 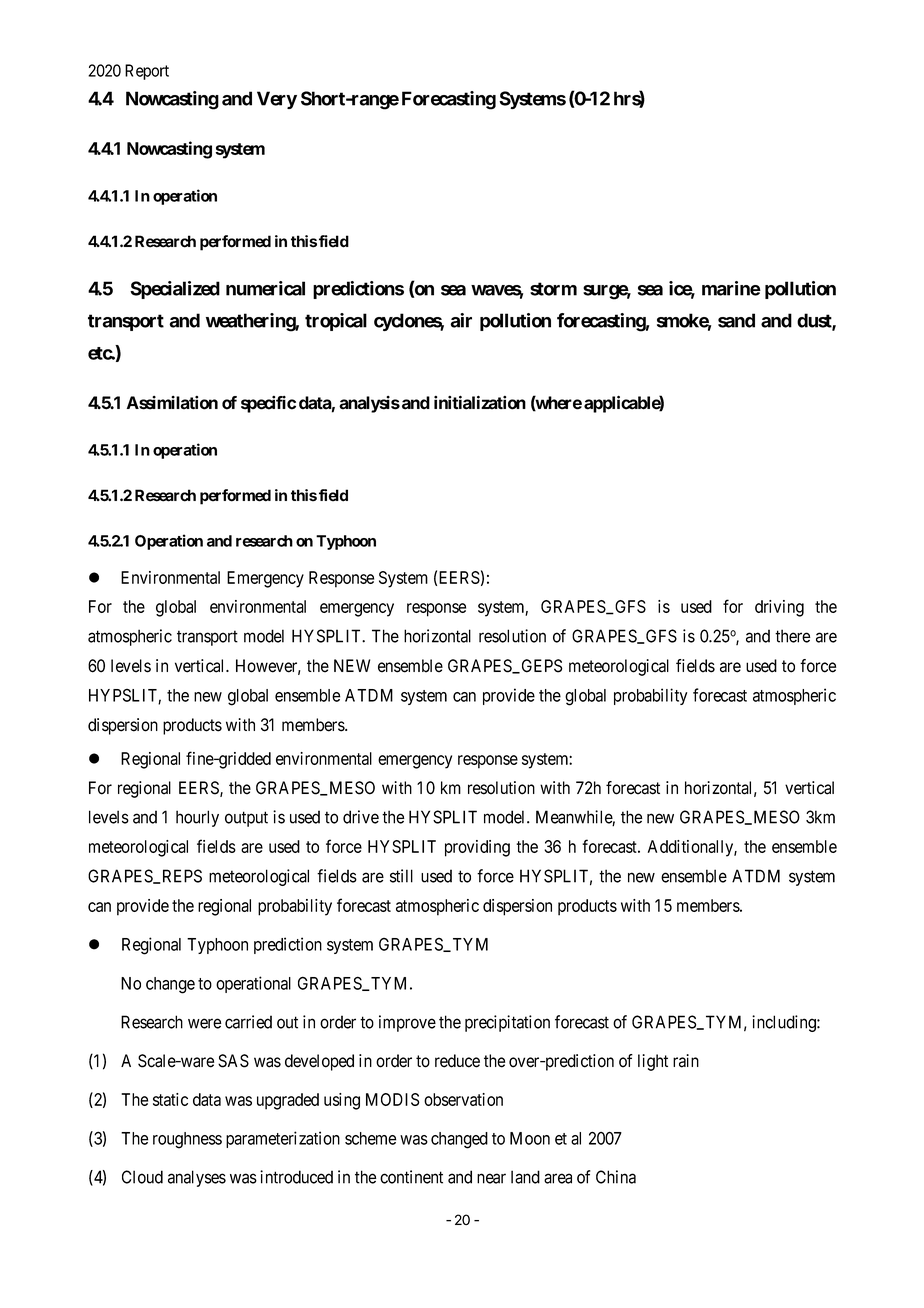 I want to click on hourly, so click(x=197, y=818).
